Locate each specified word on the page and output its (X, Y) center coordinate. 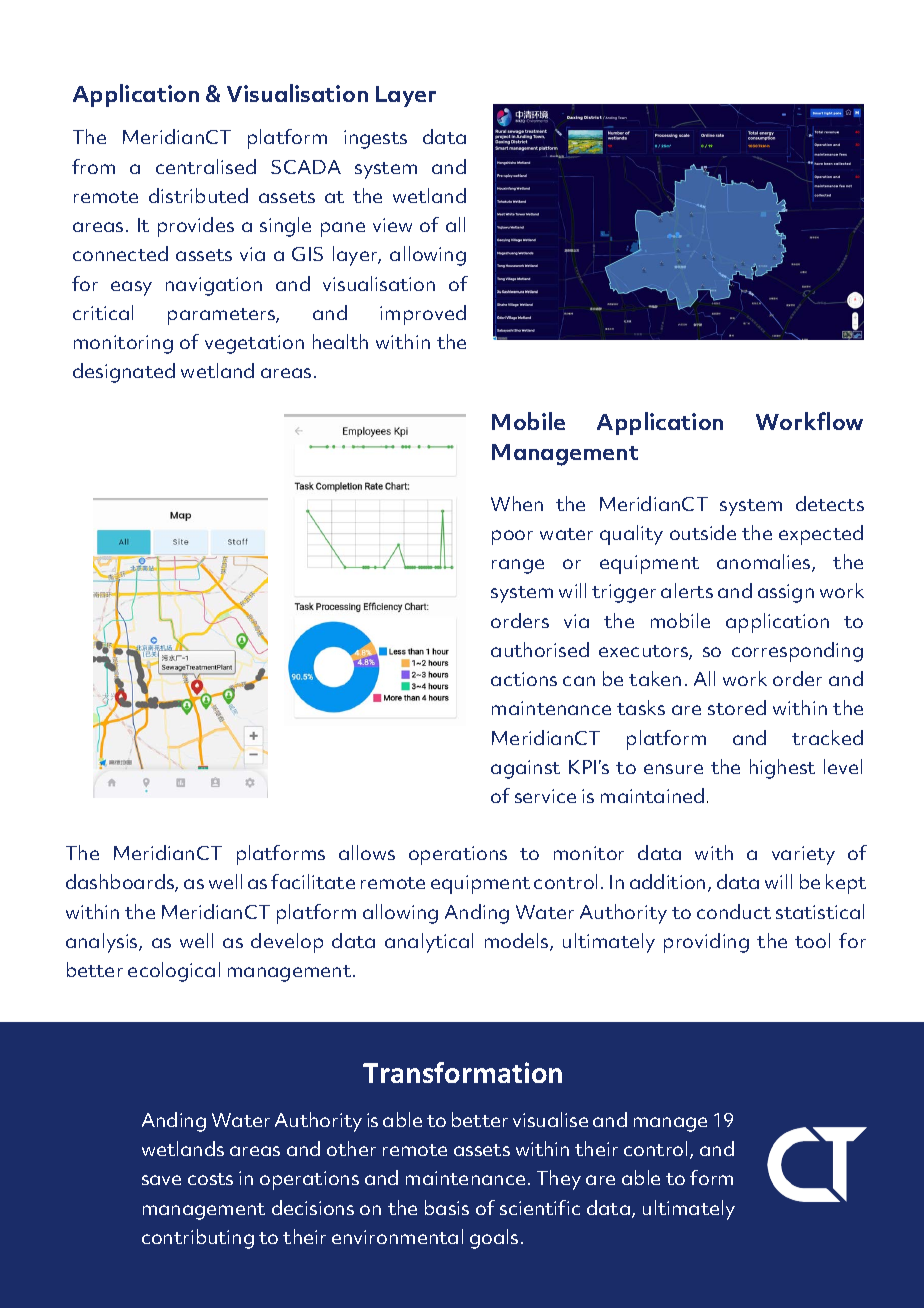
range (518, 566)
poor (512, 537)
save (161, 1180)
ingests (375, 139)
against (525, 769)
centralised (206, 166)
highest (782, 769)
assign (786, 593)
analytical (429, 943)
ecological (174, 972)
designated (124, 373)
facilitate (313, 881)
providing (706, 943)
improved (423, 315)
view (392, 225)
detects (830, 503)
